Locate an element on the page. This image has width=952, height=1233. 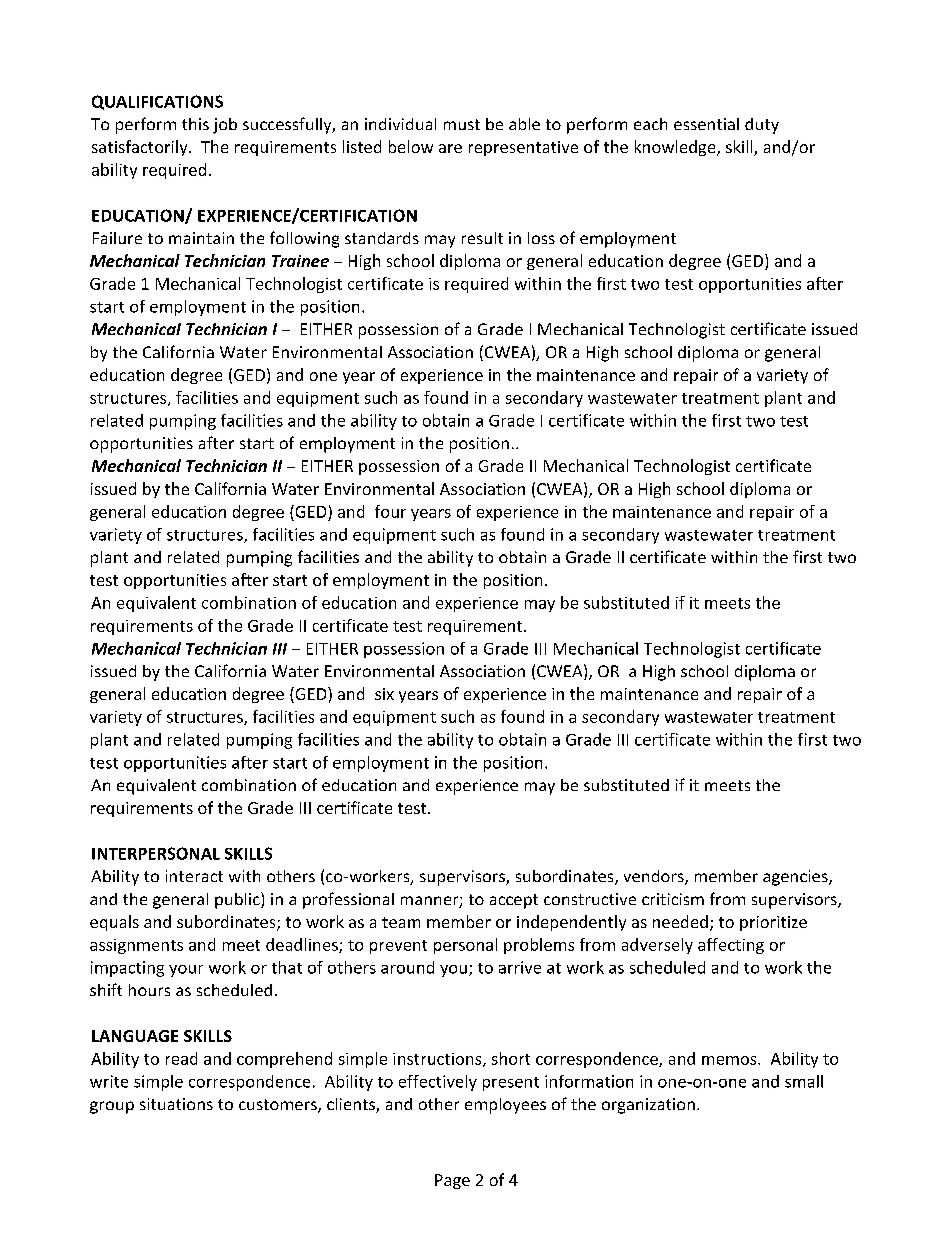
your is located at coordinates (186, 971).
